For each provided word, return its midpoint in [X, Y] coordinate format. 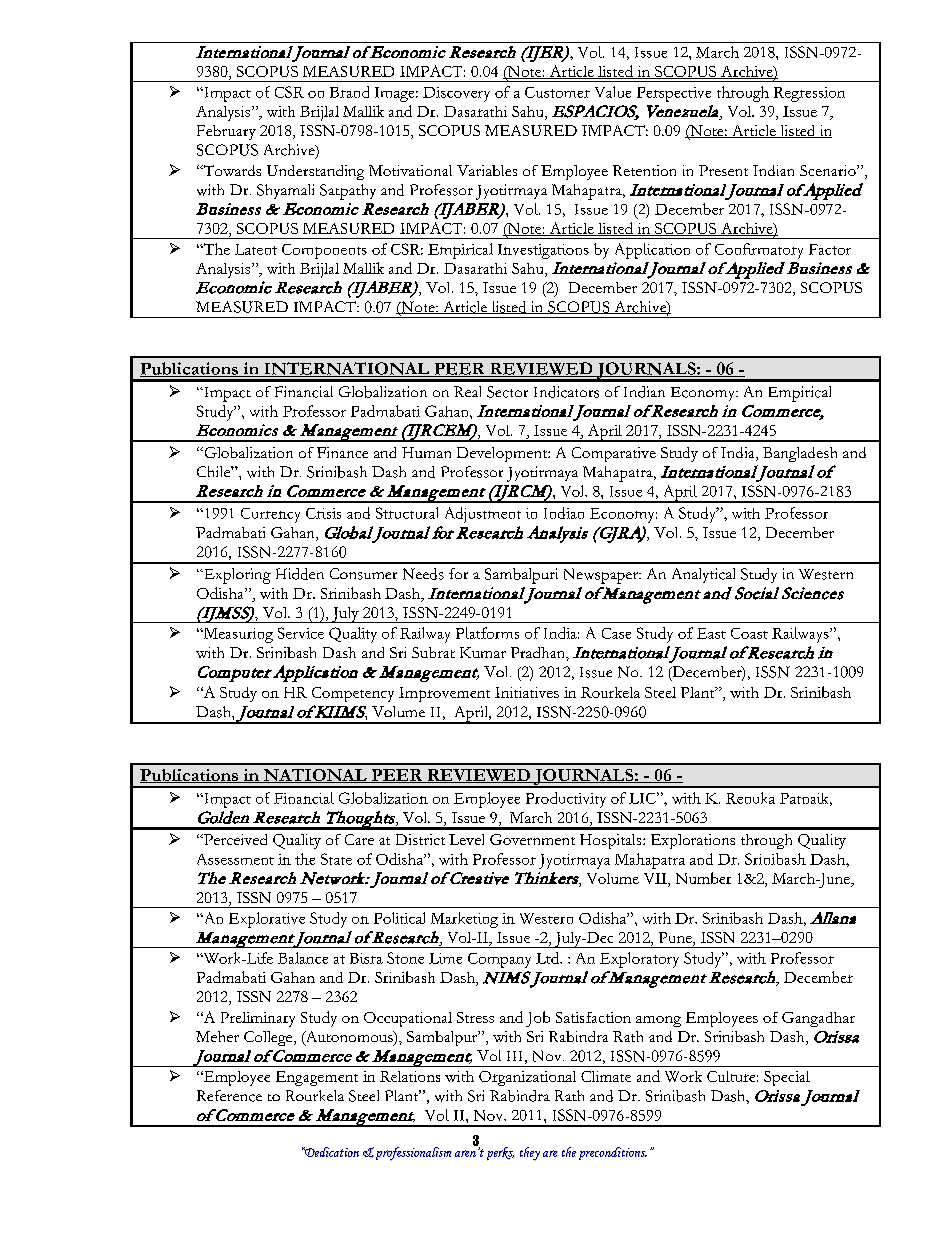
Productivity [566, 800]
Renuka [750, 798]
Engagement [317, 1078]
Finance [342, 452]
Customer [557, 92]
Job [538, 1019]
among [658, 1021]
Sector [507, 392]
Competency [353, 694]
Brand [349, 92]
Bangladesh [800, 454]
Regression [809, 94]
